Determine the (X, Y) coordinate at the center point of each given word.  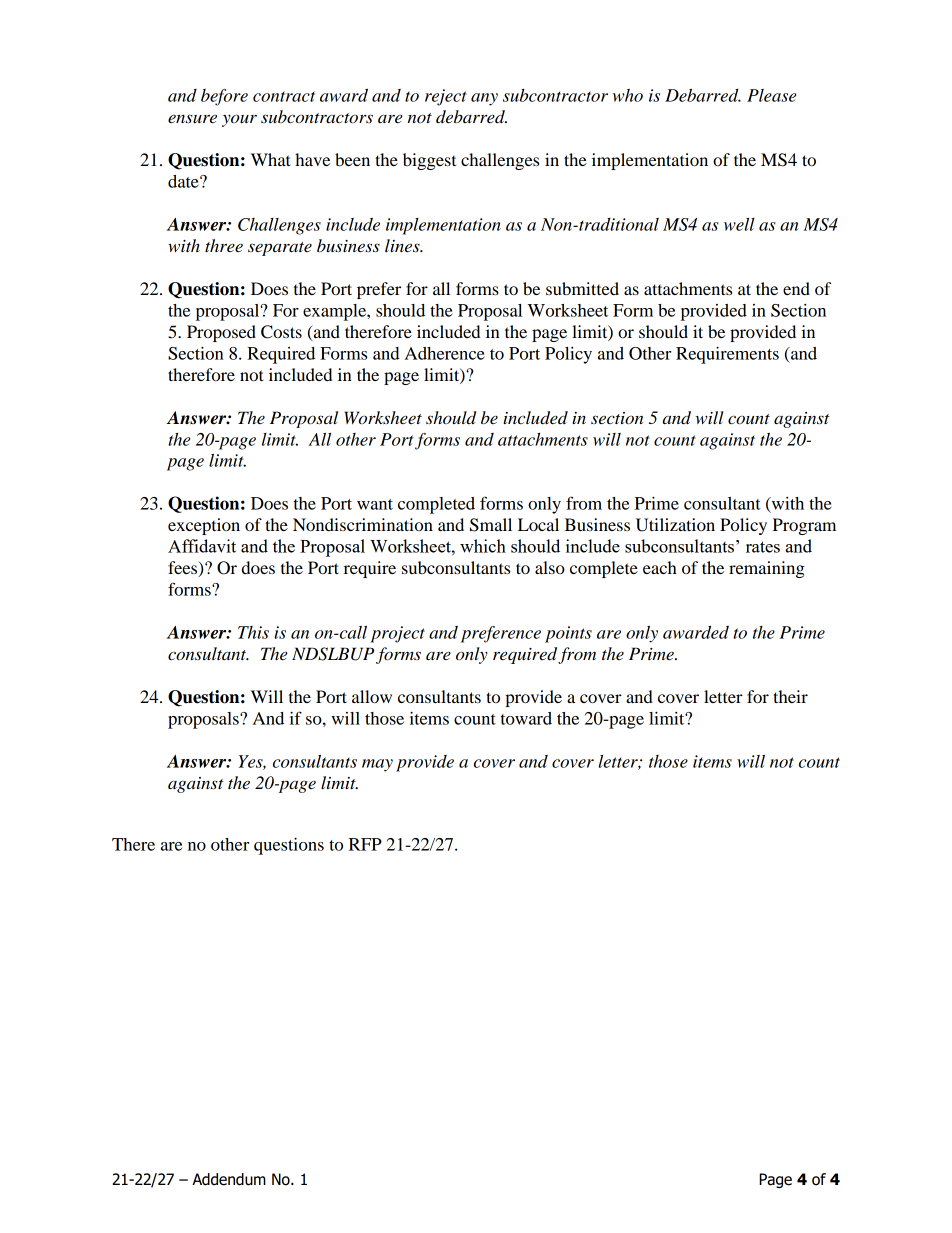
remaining (767, 569)
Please (771, 95)
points (568, 634)
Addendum (229, 1179)
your (239, 120)
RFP (365, 844)
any (484, 99)
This (253, 632)
